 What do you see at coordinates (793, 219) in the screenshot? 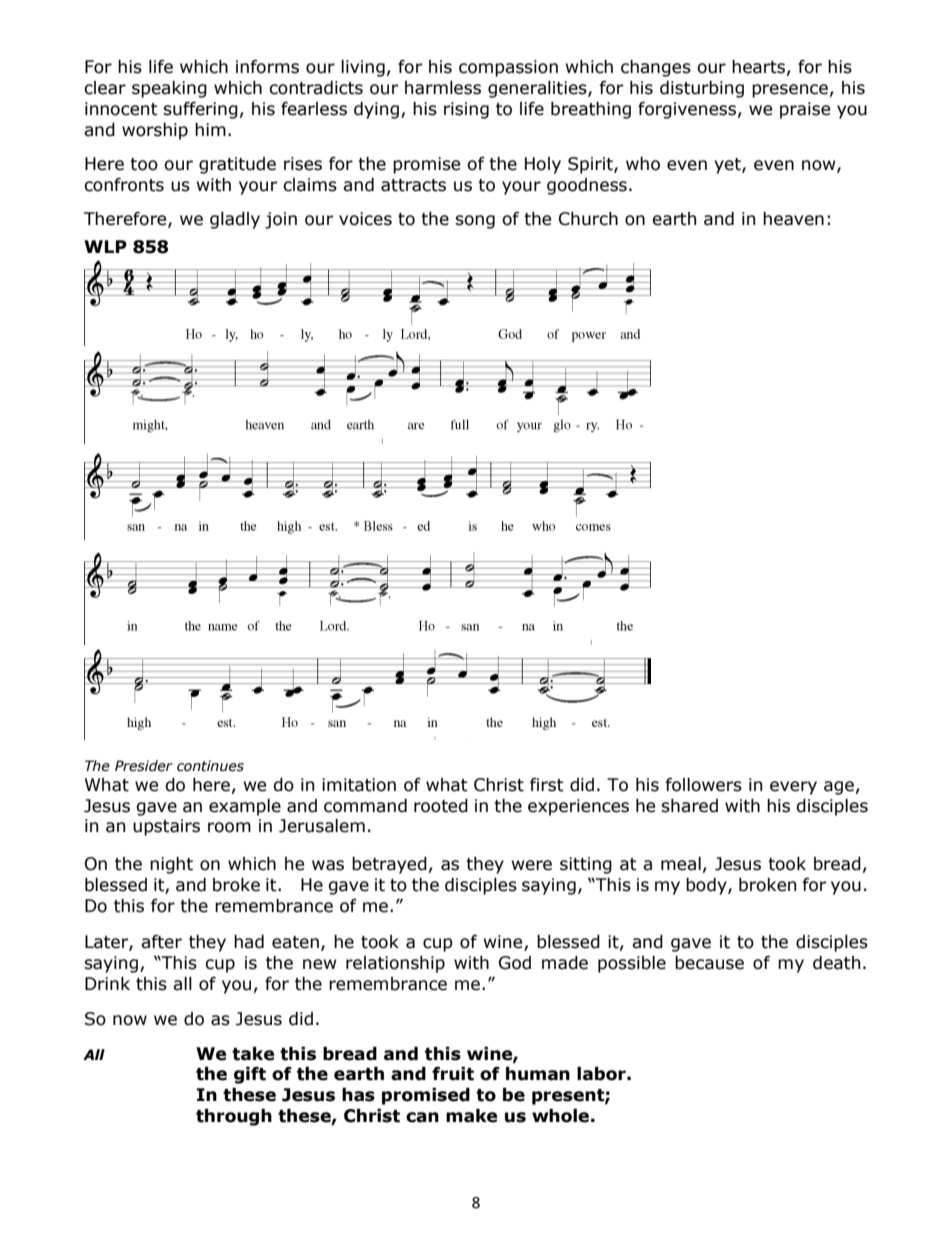
I see `heaven` at bounding box center [793, 219].
